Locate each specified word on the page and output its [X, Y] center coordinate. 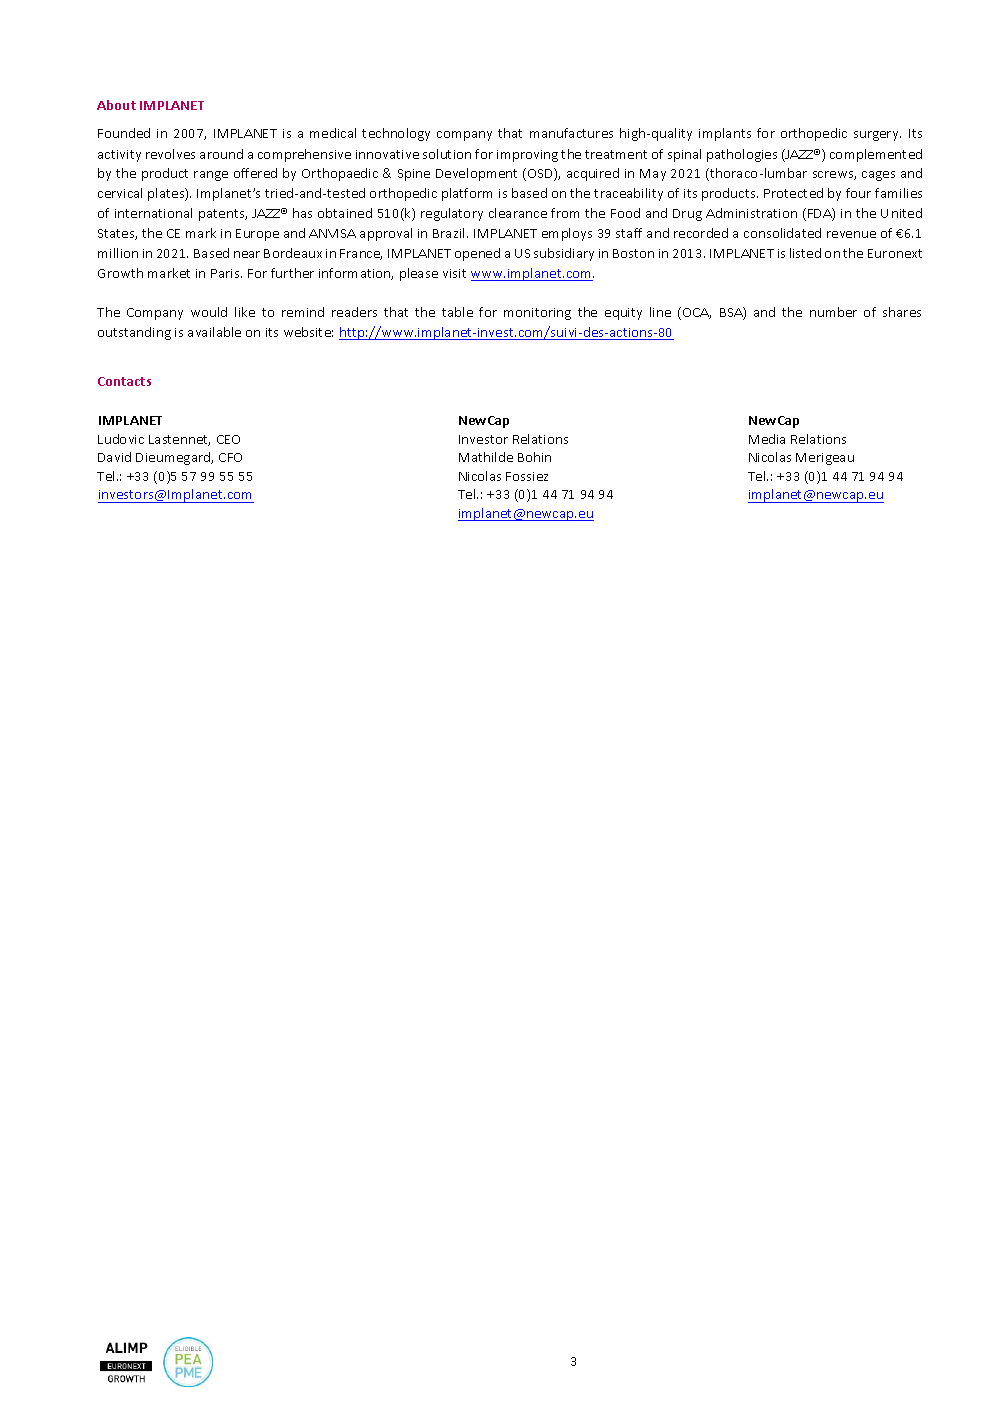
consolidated [782, 233]
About [116, 105]
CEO [228, 439]
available [214, 332]
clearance [518, 213]
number [833, 312]
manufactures [571, 133]
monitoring [537, 314]
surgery [877, 136]
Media [767, 439]
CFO [230, 457]
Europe [257, 235]
